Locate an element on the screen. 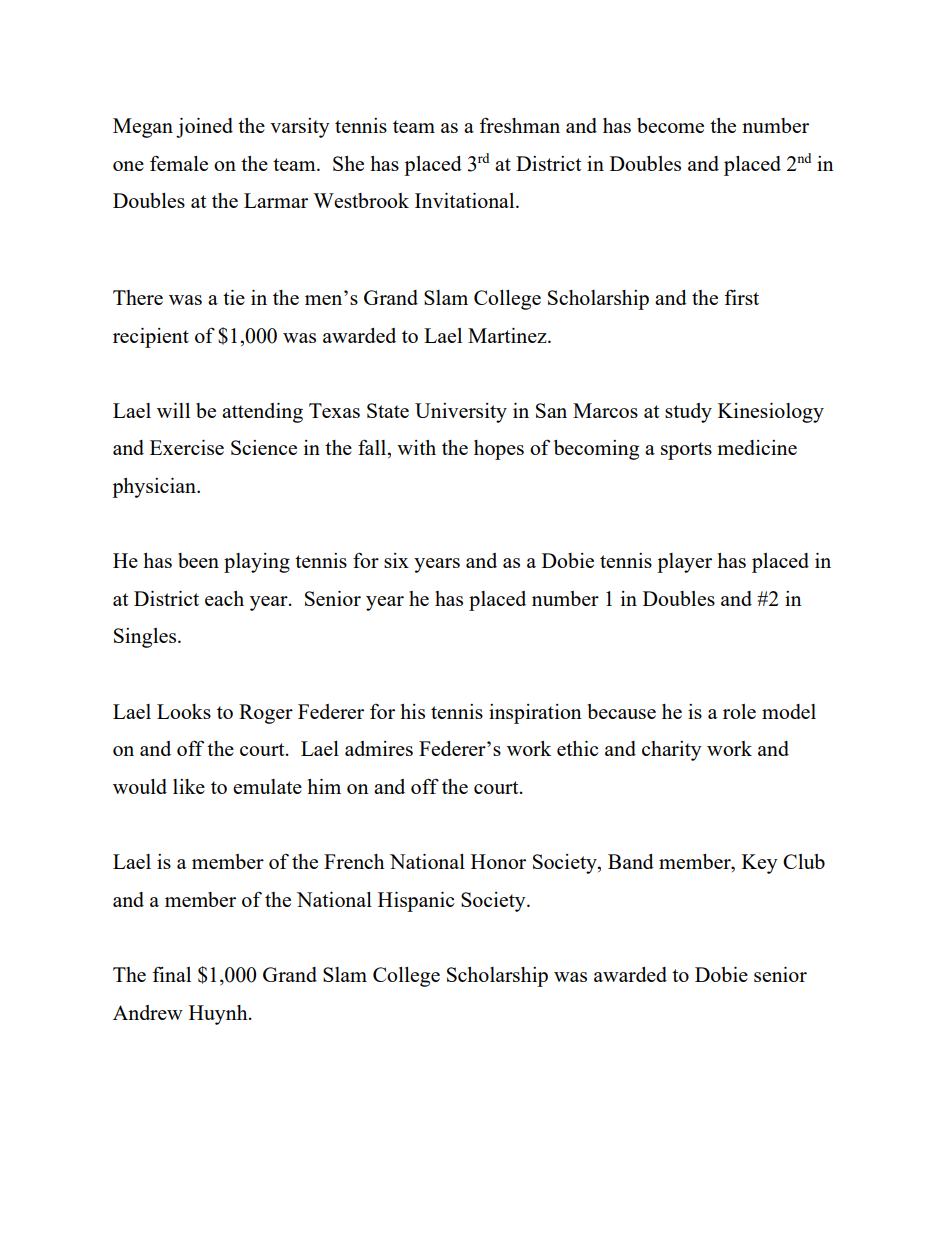 The image size is (952, 1233). been is located at coordinates (198, 560).
